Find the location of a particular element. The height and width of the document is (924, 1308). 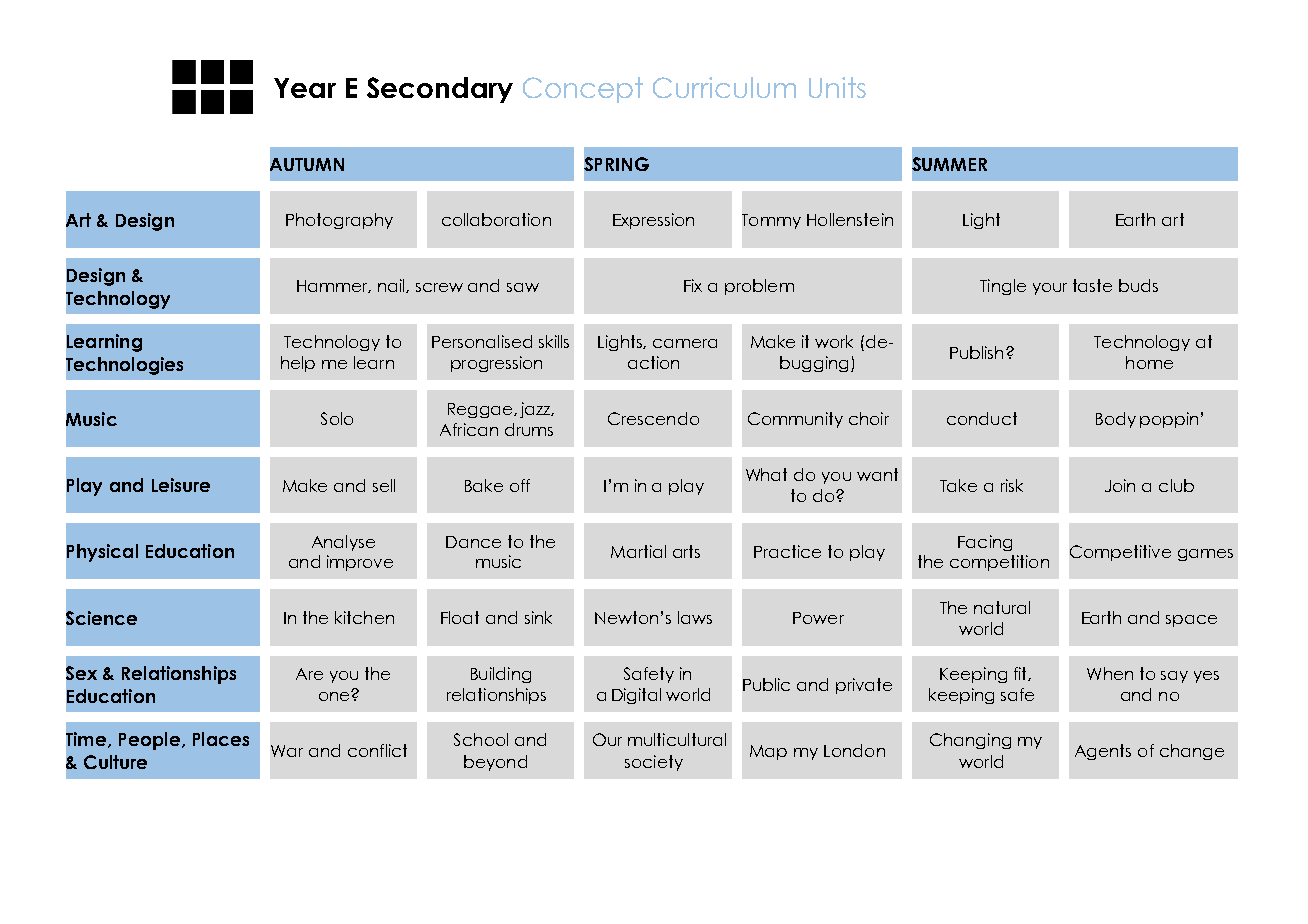

multicultural is located at coordinates (677, 739).
